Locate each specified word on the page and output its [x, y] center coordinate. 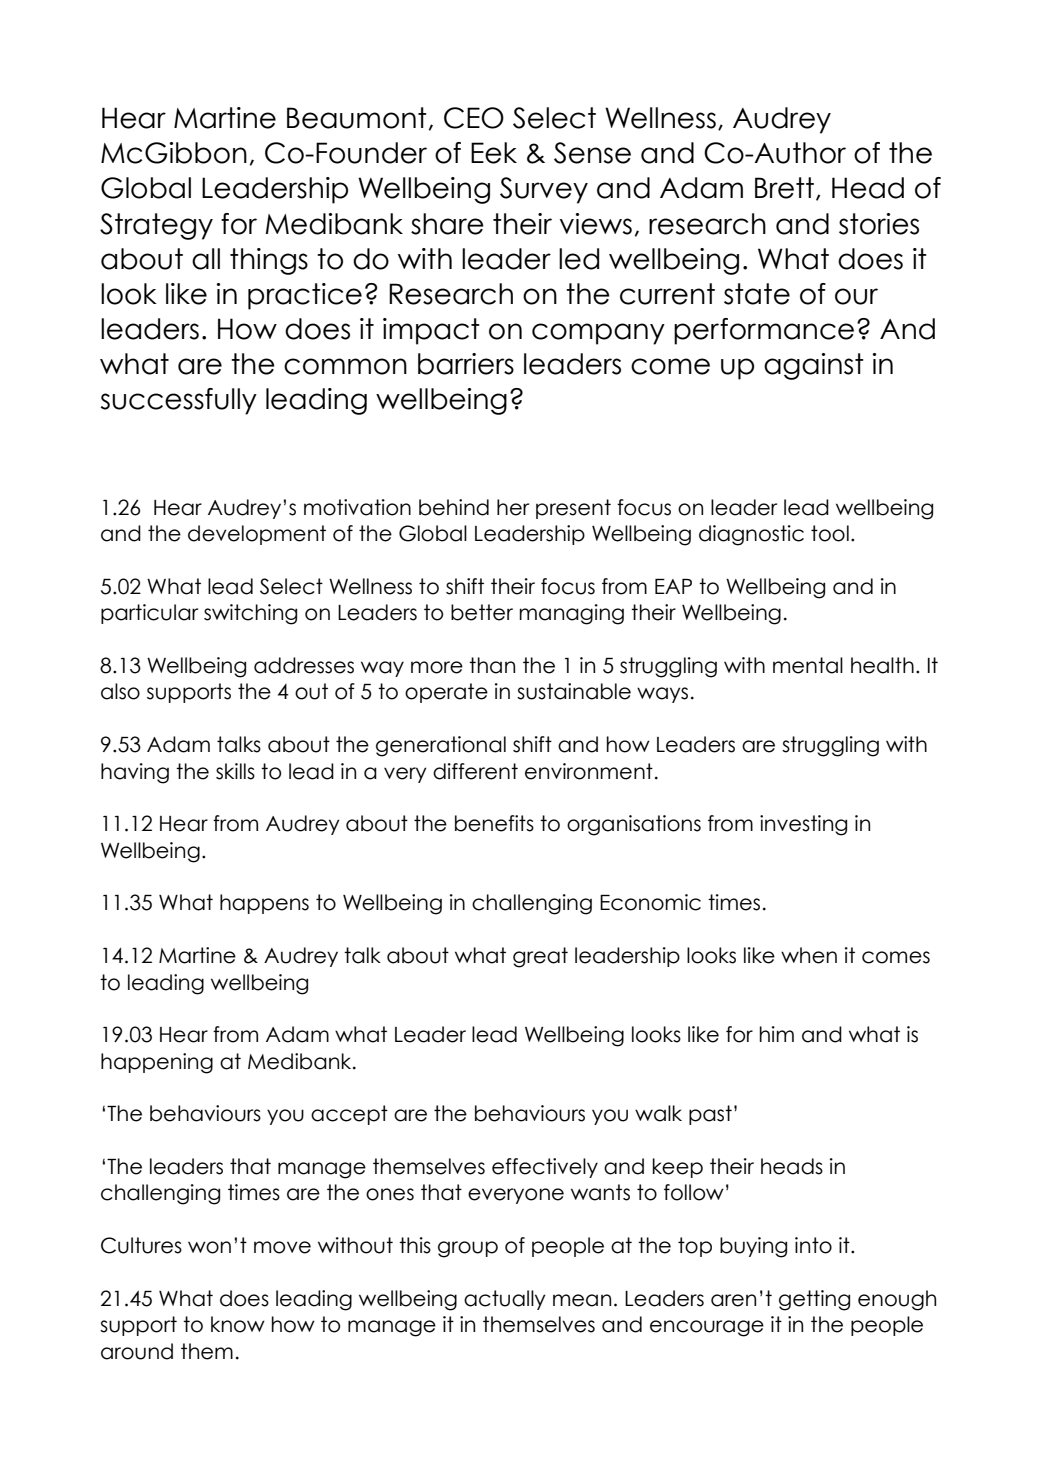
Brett [784, 188]
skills [235, 771]
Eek [494, 153]
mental [808, 665]
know [238, 1324]
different [475, 771]
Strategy [156, 226]
